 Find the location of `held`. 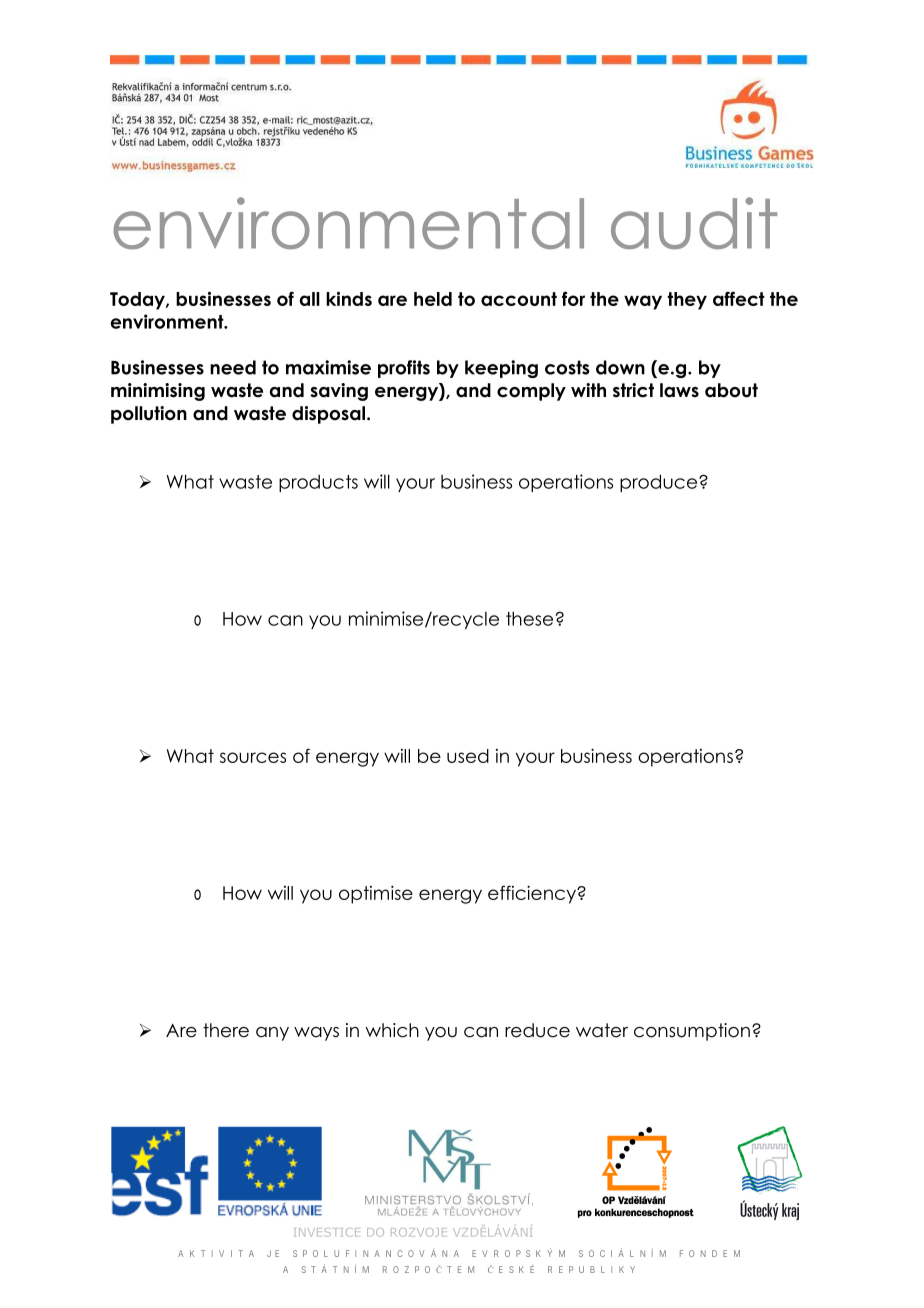

held is located at coordinates (433, 299).
